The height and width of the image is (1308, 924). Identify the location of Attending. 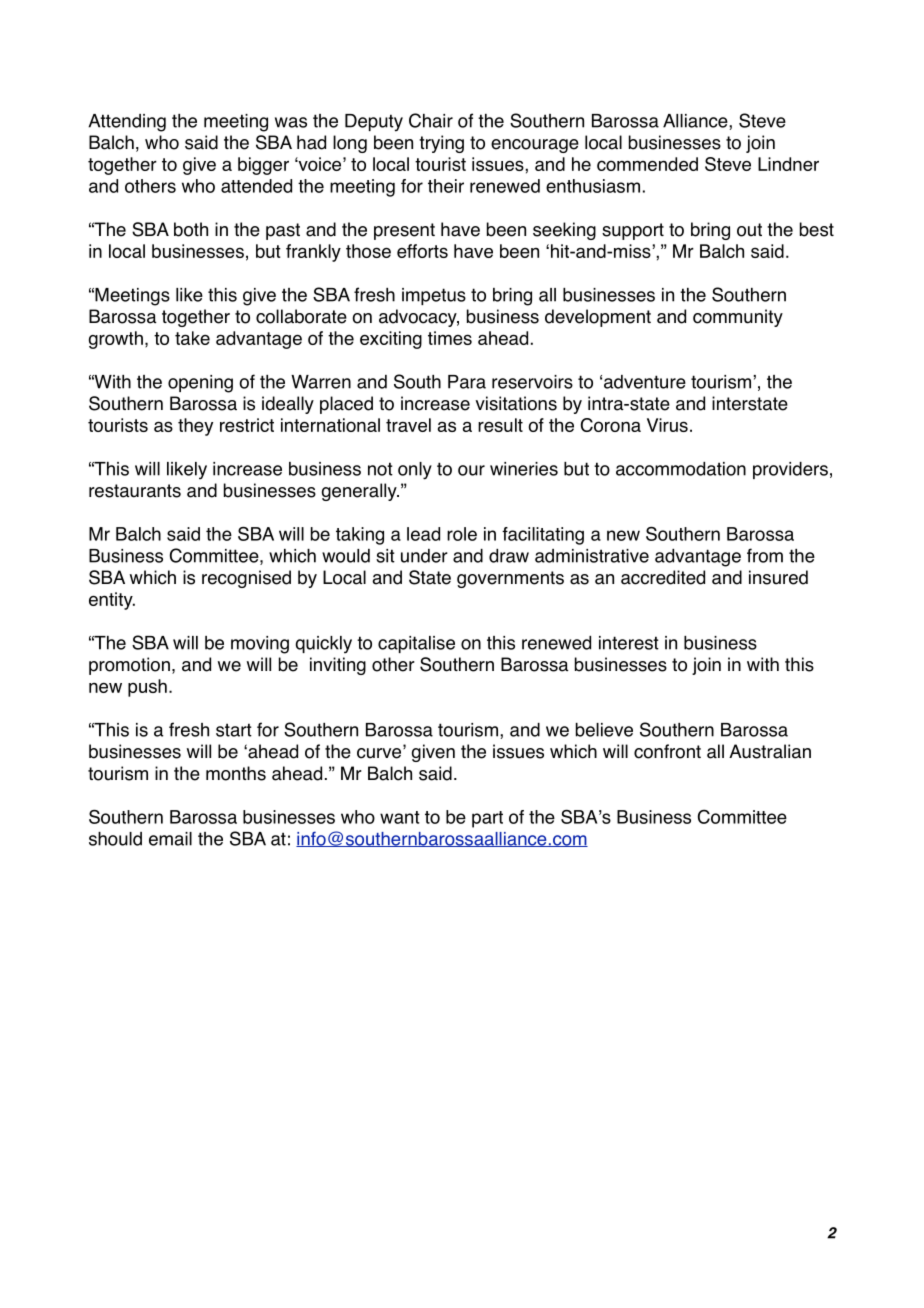
(127, 123).
